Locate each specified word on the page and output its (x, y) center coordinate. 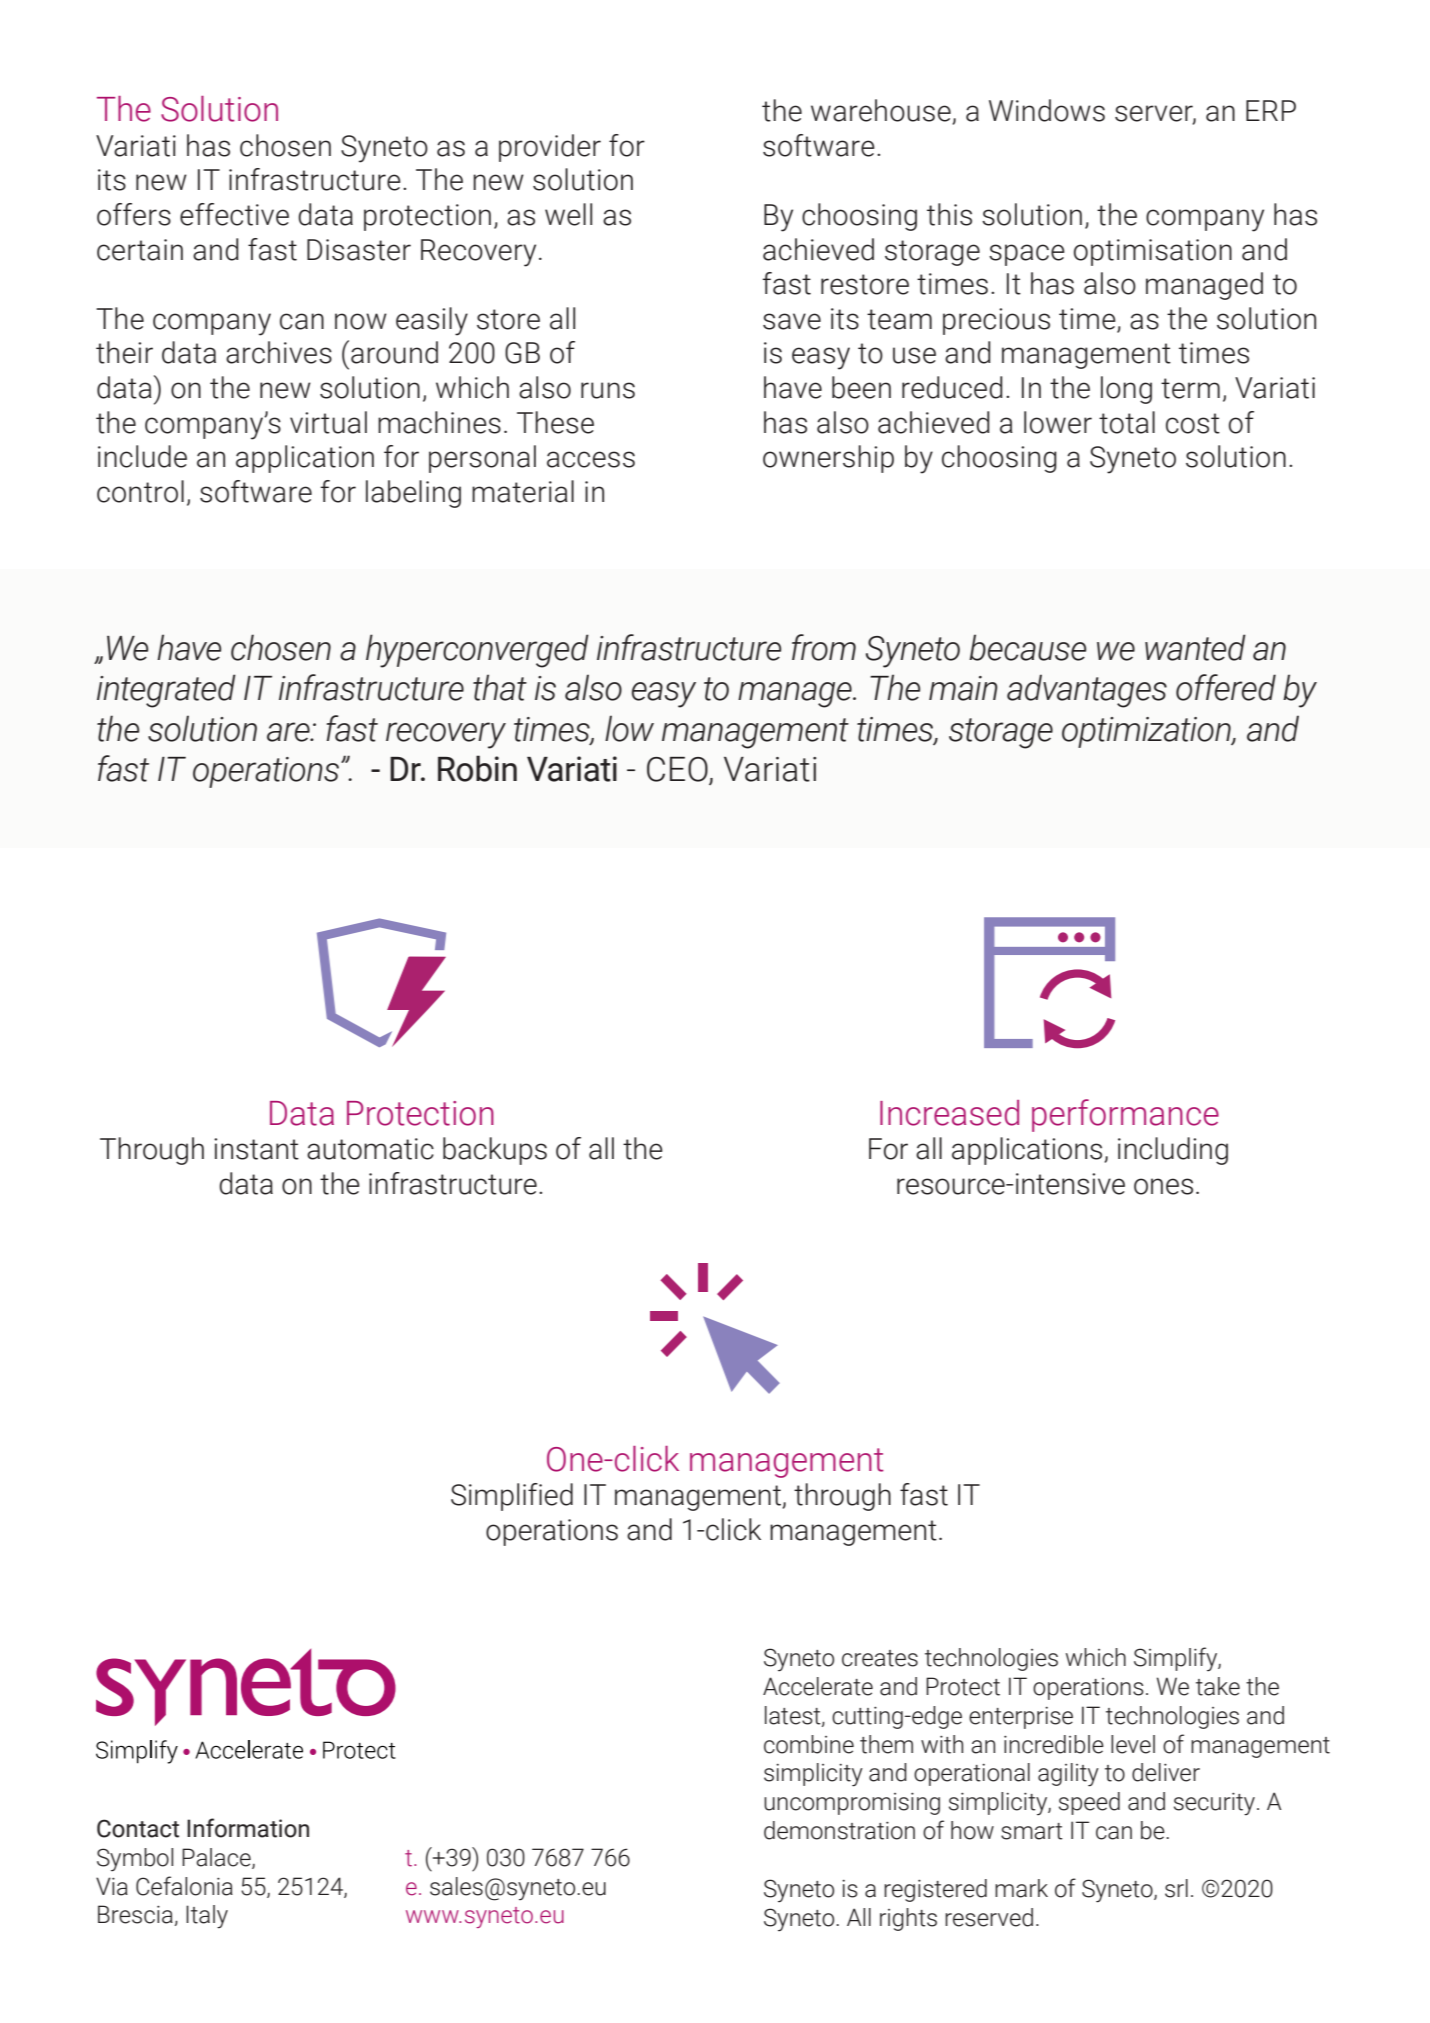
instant (256, 1149)
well (568, 214)
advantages (1087, 691)
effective (234, 214)
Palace (217, 1858)
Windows (1047, 110)
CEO (678, 770)
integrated (166, 691)
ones (1163, 1186)
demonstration (839, 1830)
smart (1032, 1831)
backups (495, 1151)
